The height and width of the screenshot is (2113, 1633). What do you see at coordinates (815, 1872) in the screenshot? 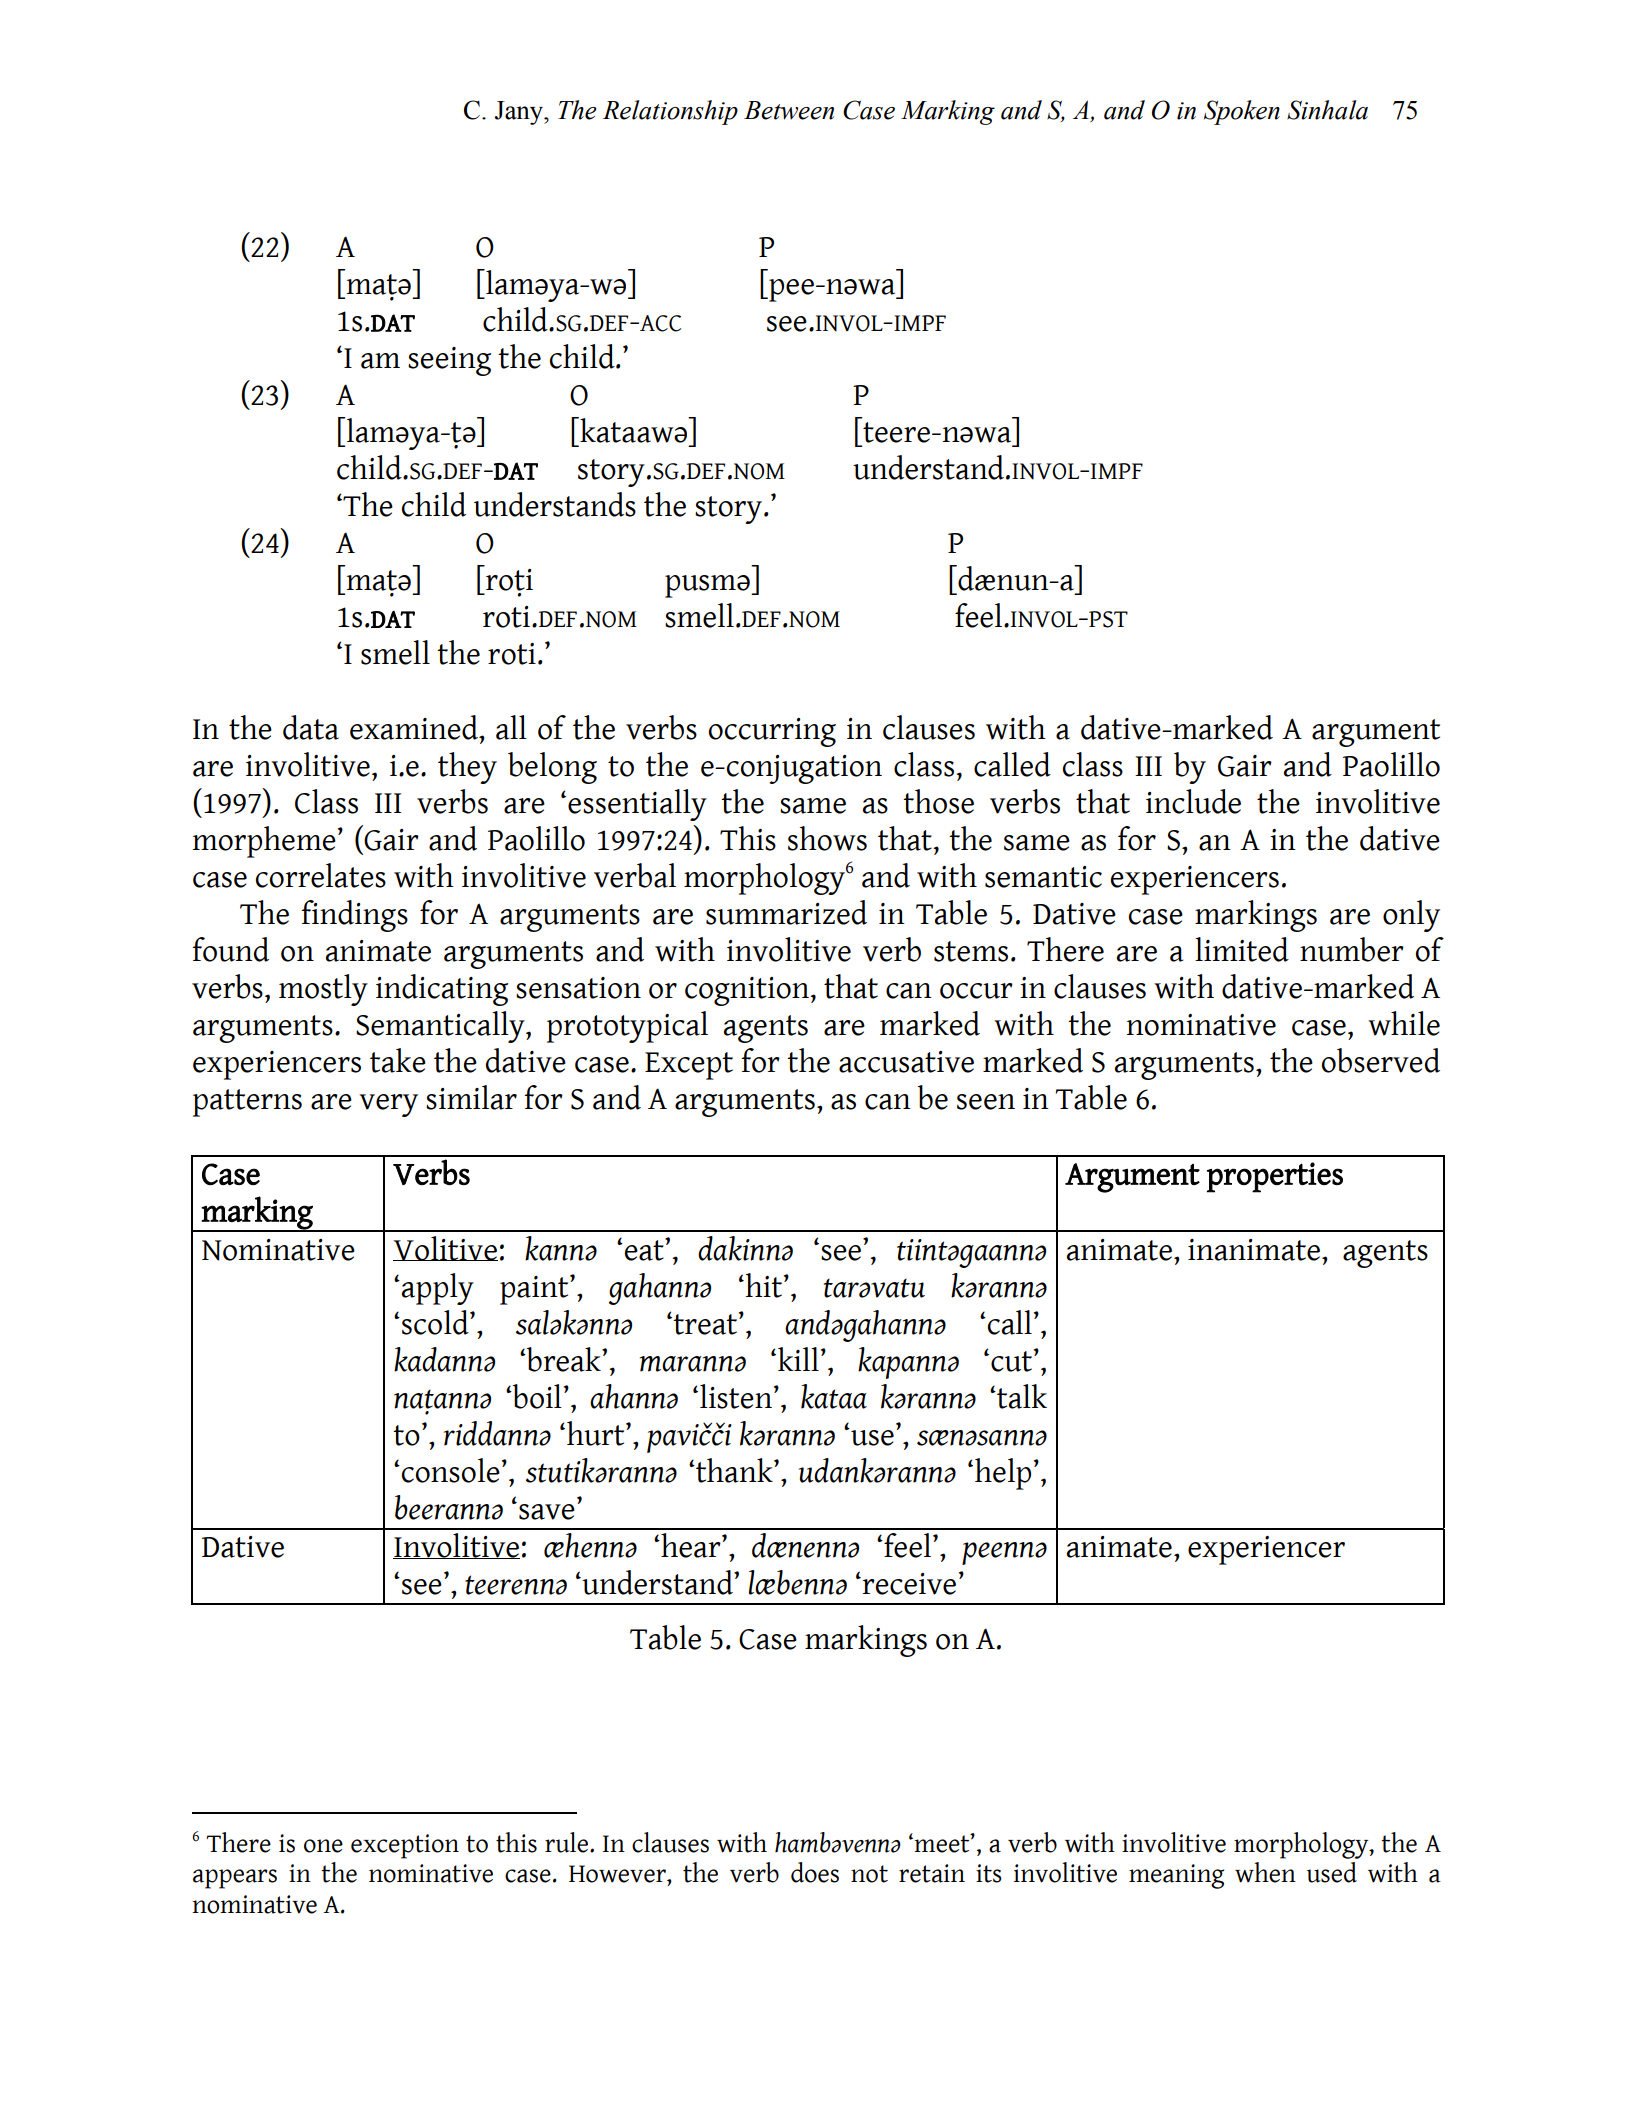
I see `does` at bounding box center [815, 1872].
